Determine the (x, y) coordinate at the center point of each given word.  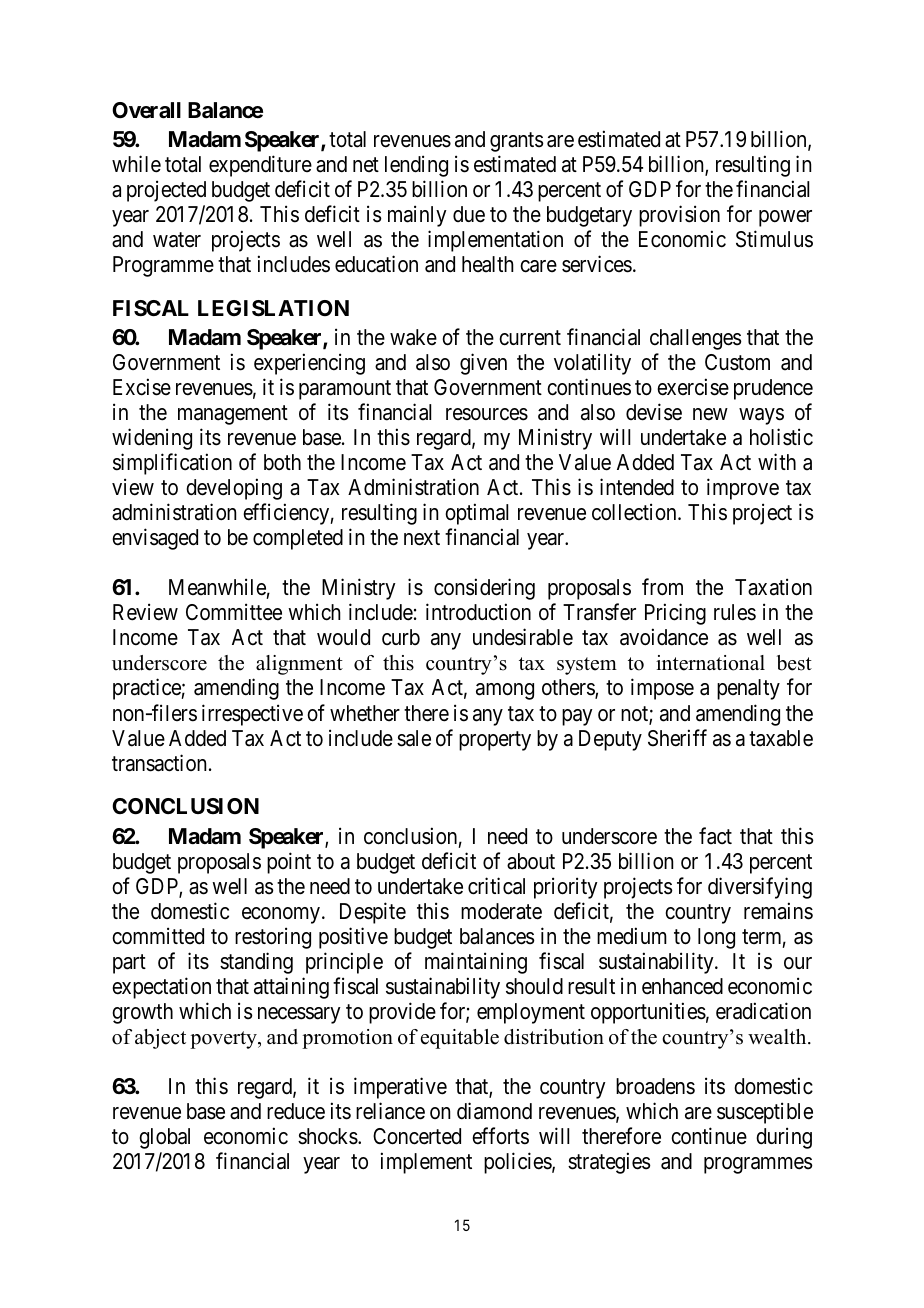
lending (416, 166)
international (710, 663)
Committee (234, 612)
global (164, 1138)
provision (679, 216)
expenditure (260, 166)
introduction (478, 612)
